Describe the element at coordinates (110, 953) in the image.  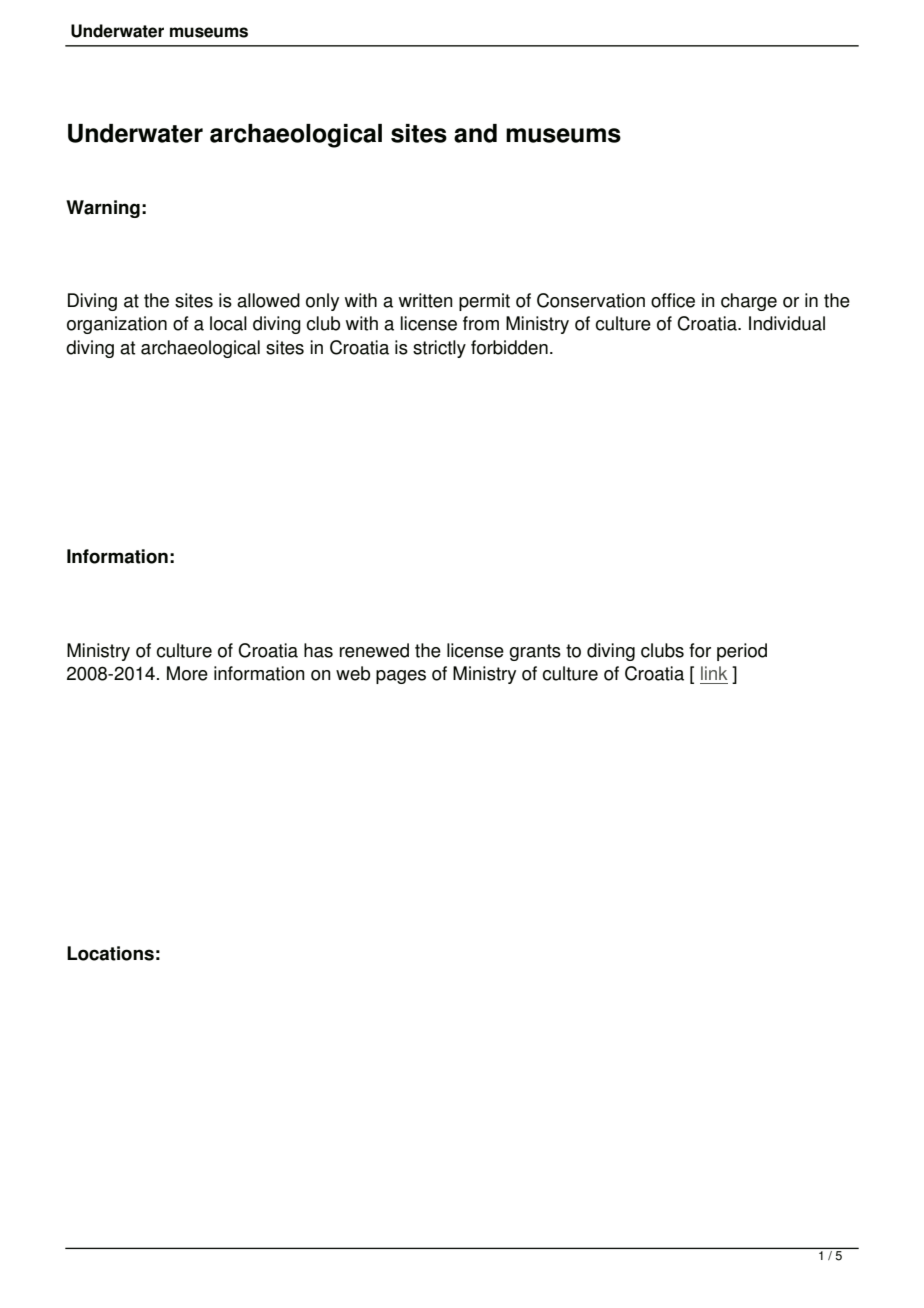
I see `Locations` at that location.
